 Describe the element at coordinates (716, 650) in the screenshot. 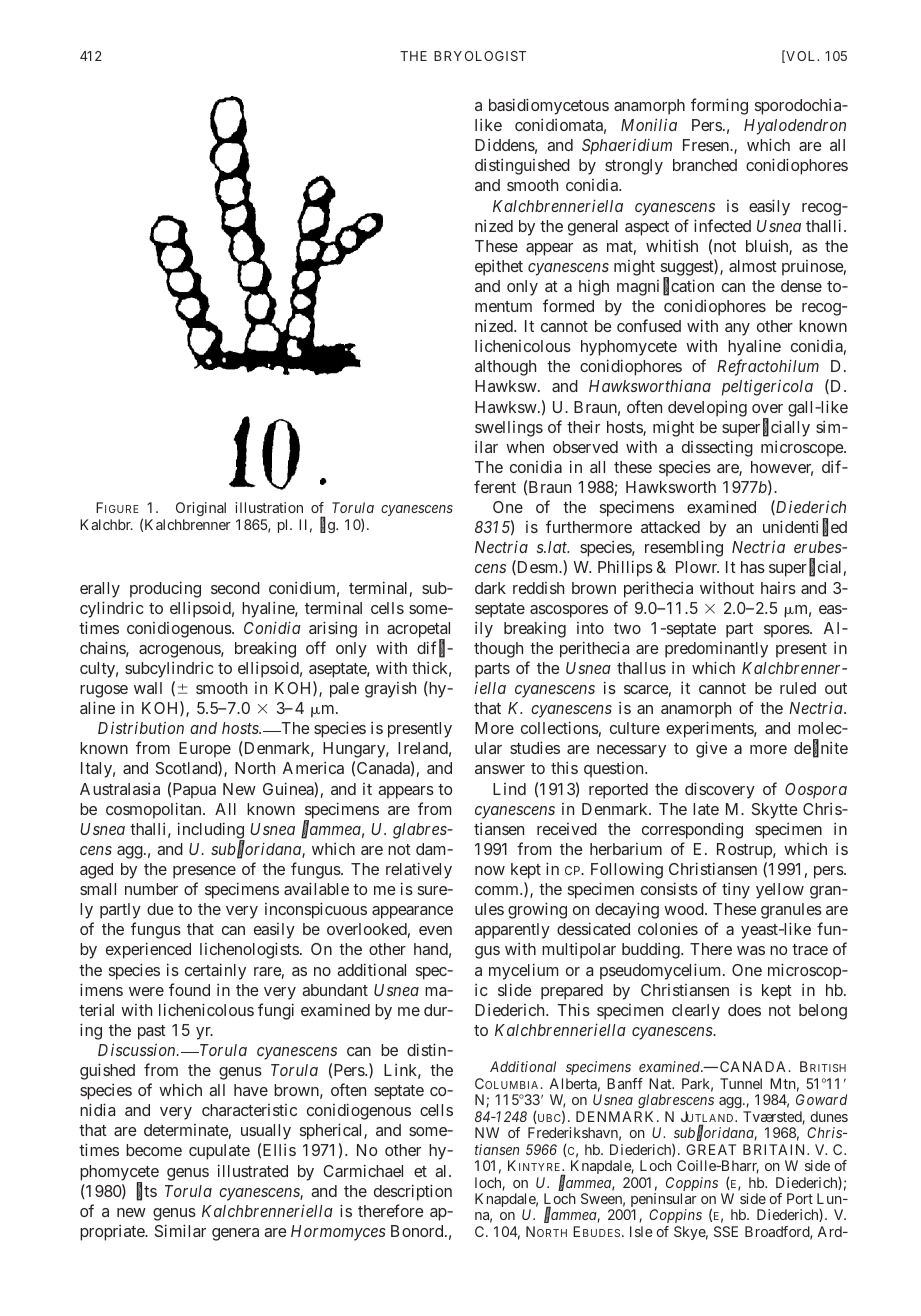

I see `predominantly` at that location.
